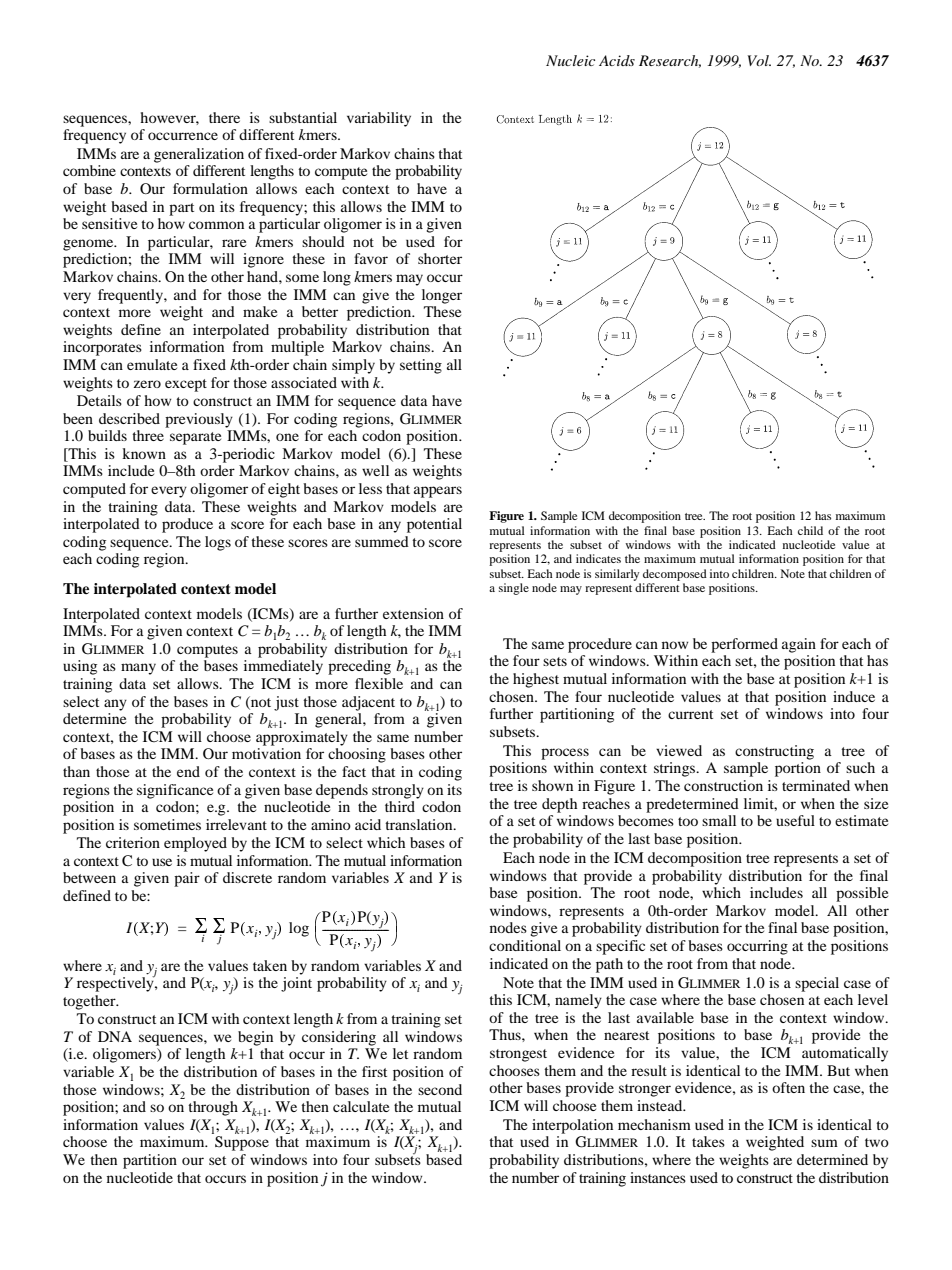 This screenshot has width=952, height=1270. Describe the element at coordinates (379, 119) in the screenshot. I see `variability` at that location.
